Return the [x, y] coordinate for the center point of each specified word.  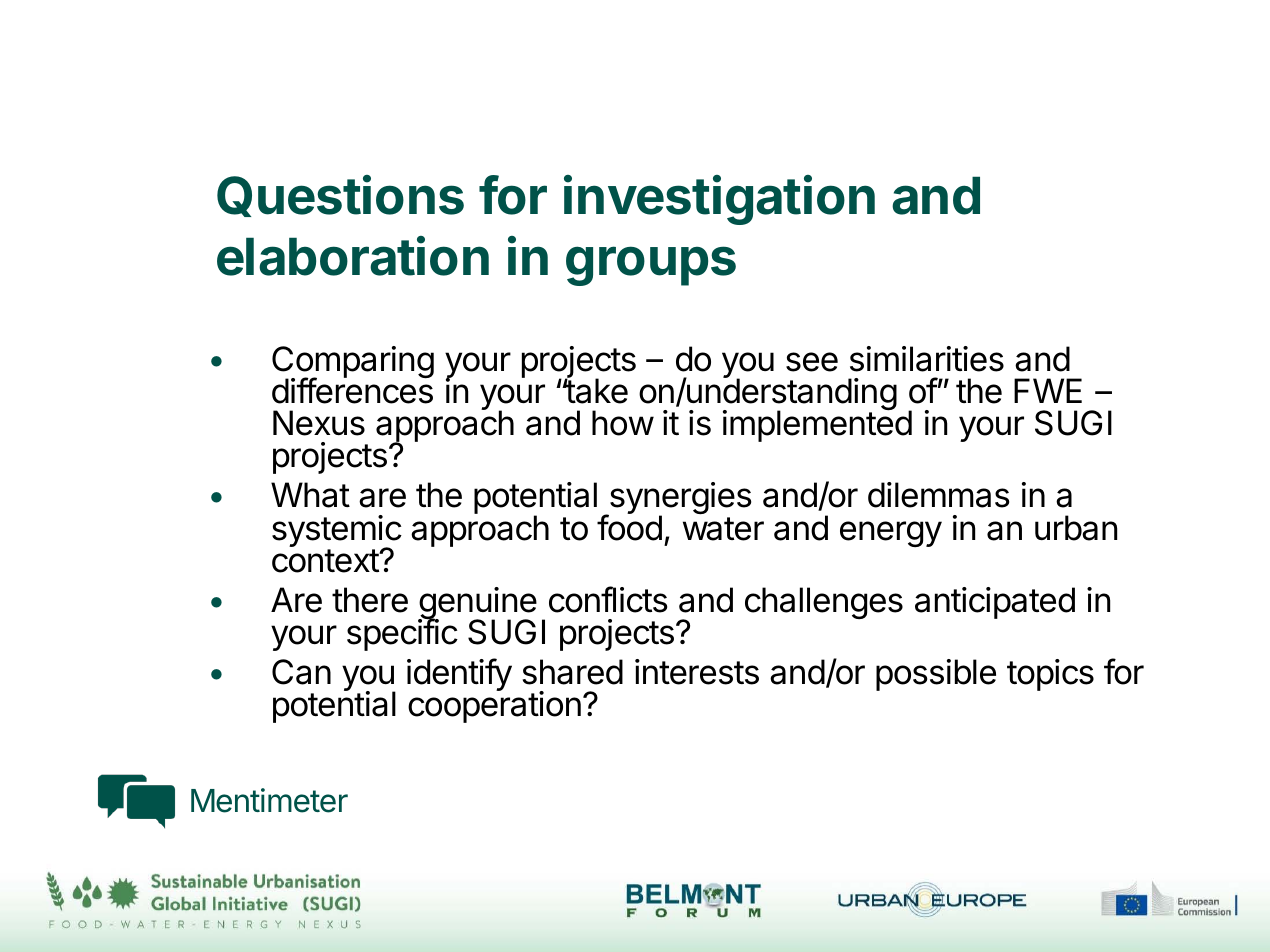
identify [459, 674]
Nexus [319, 423]
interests [697, 672]
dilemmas [938, 495]
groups [651, 266]
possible [936, 675]
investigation [719, 200]
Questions [340, 196]
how [623, 423]
